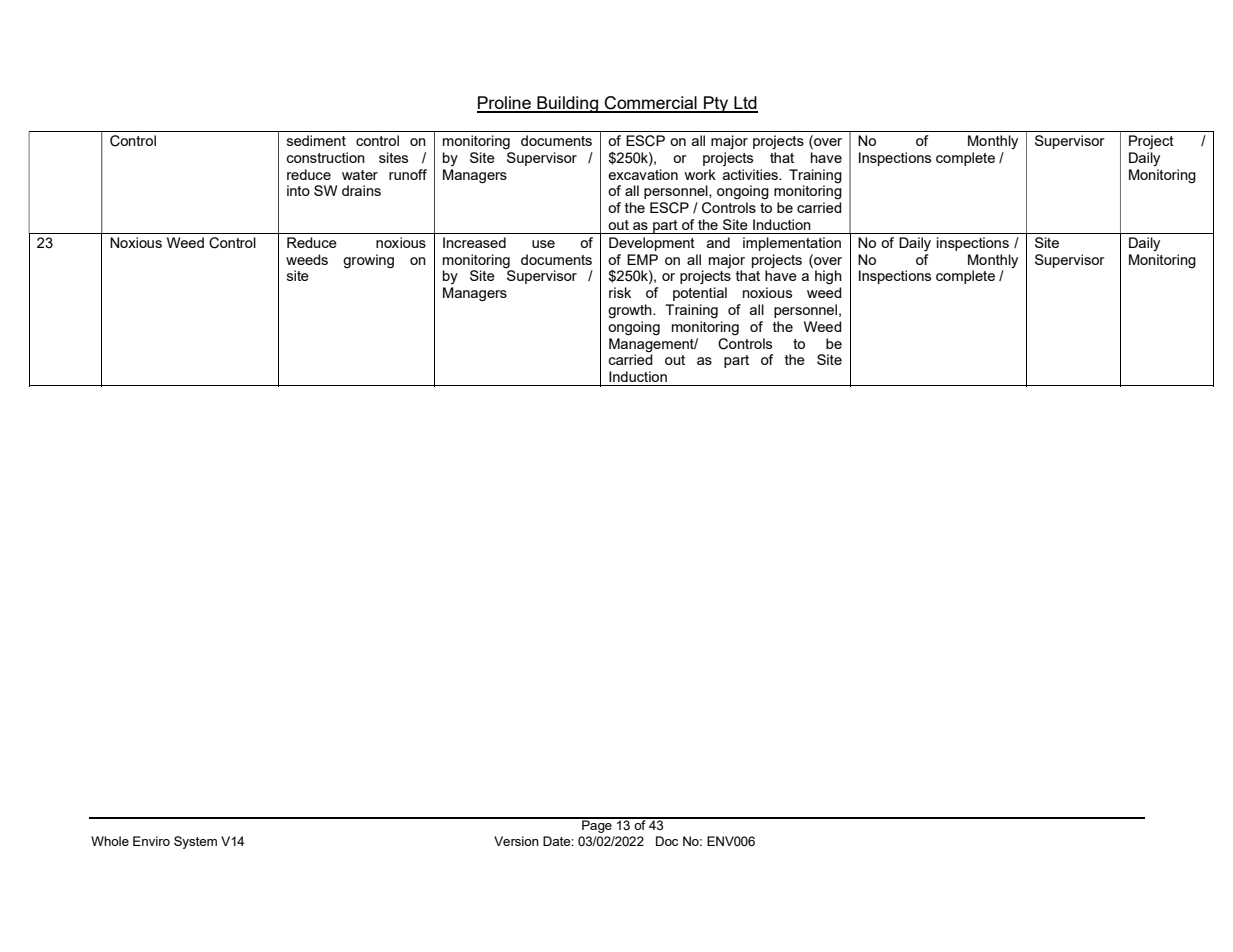  I want to click on potential, so click(700, 294).
